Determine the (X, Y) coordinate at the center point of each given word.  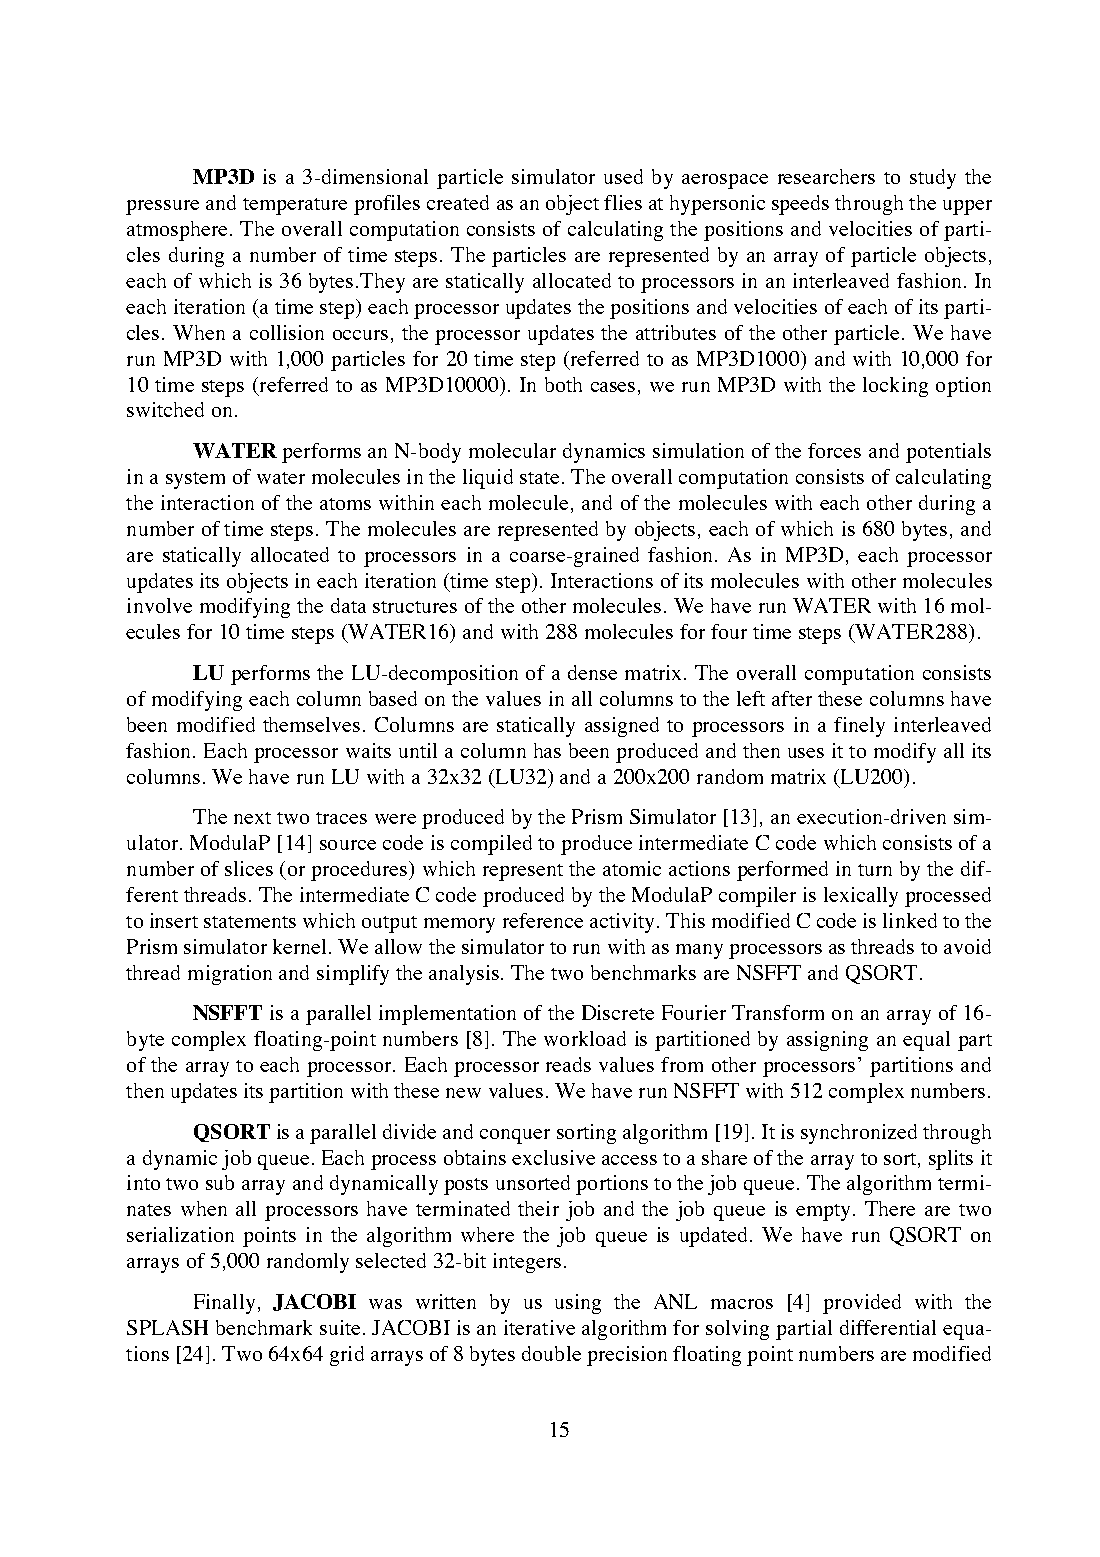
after (792, 698)
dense (592, 672)
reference (543, 920)
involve (159, 605)
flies (623, 202)
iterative (539, 1327)
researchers (826, 176)
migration (230, 975)
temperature (295, 206)
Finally (224, 1304)
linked (910, 920)
